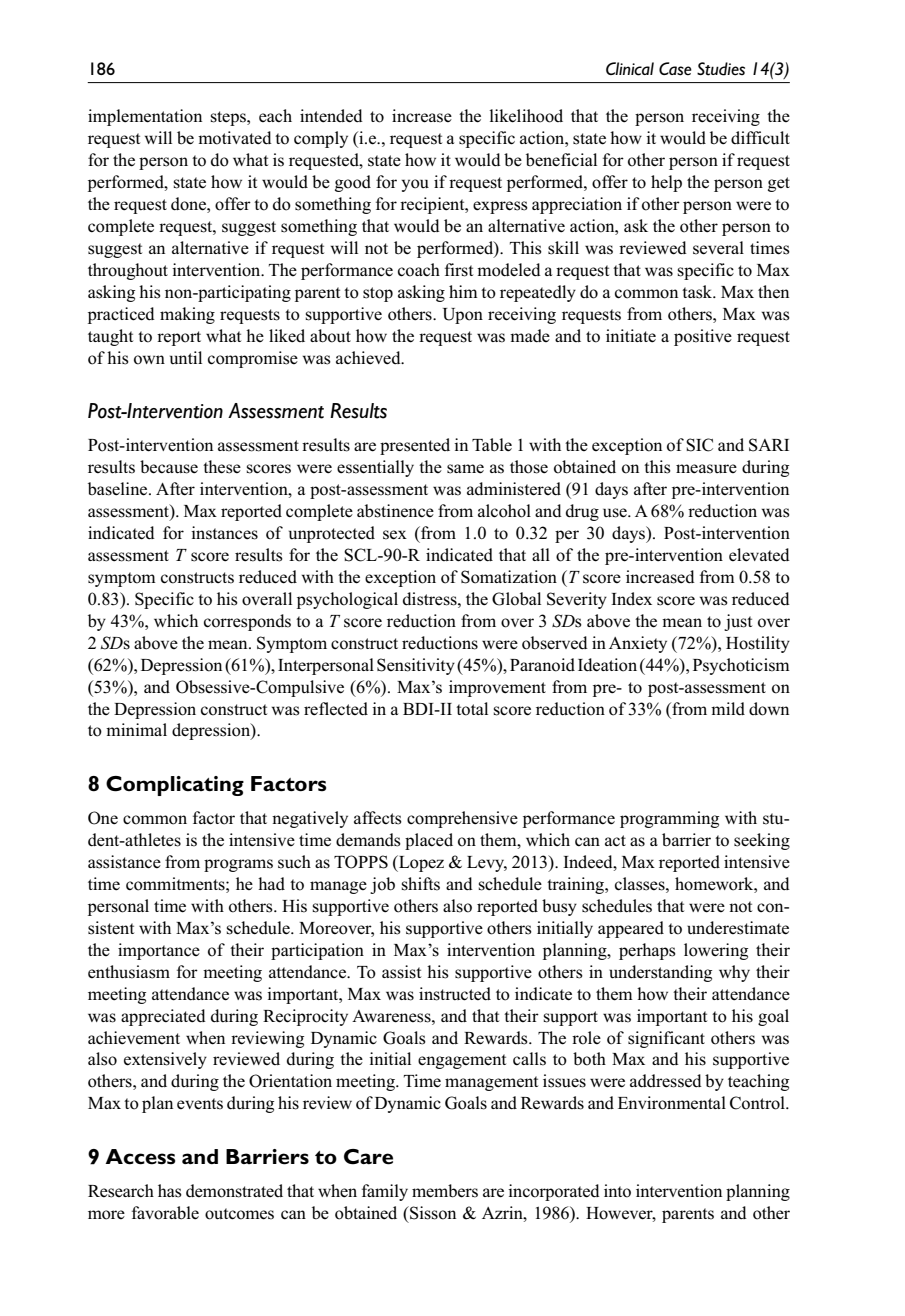  Describe the element at coordinates (526, 116) in the screenshot. I see `likelihood` at that location.
